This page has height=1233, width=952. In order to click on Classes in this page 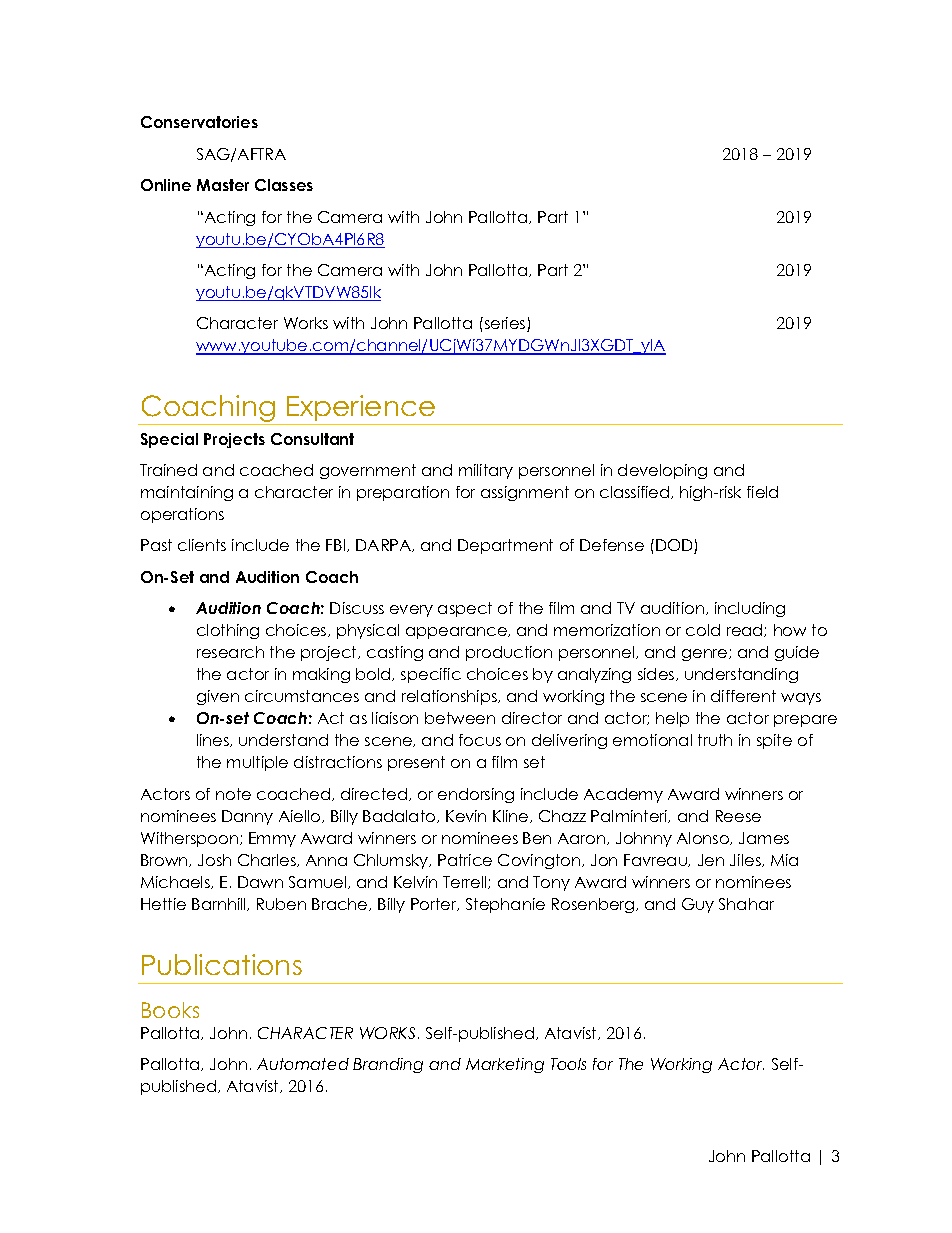, I will do `click(284, 185)`.
